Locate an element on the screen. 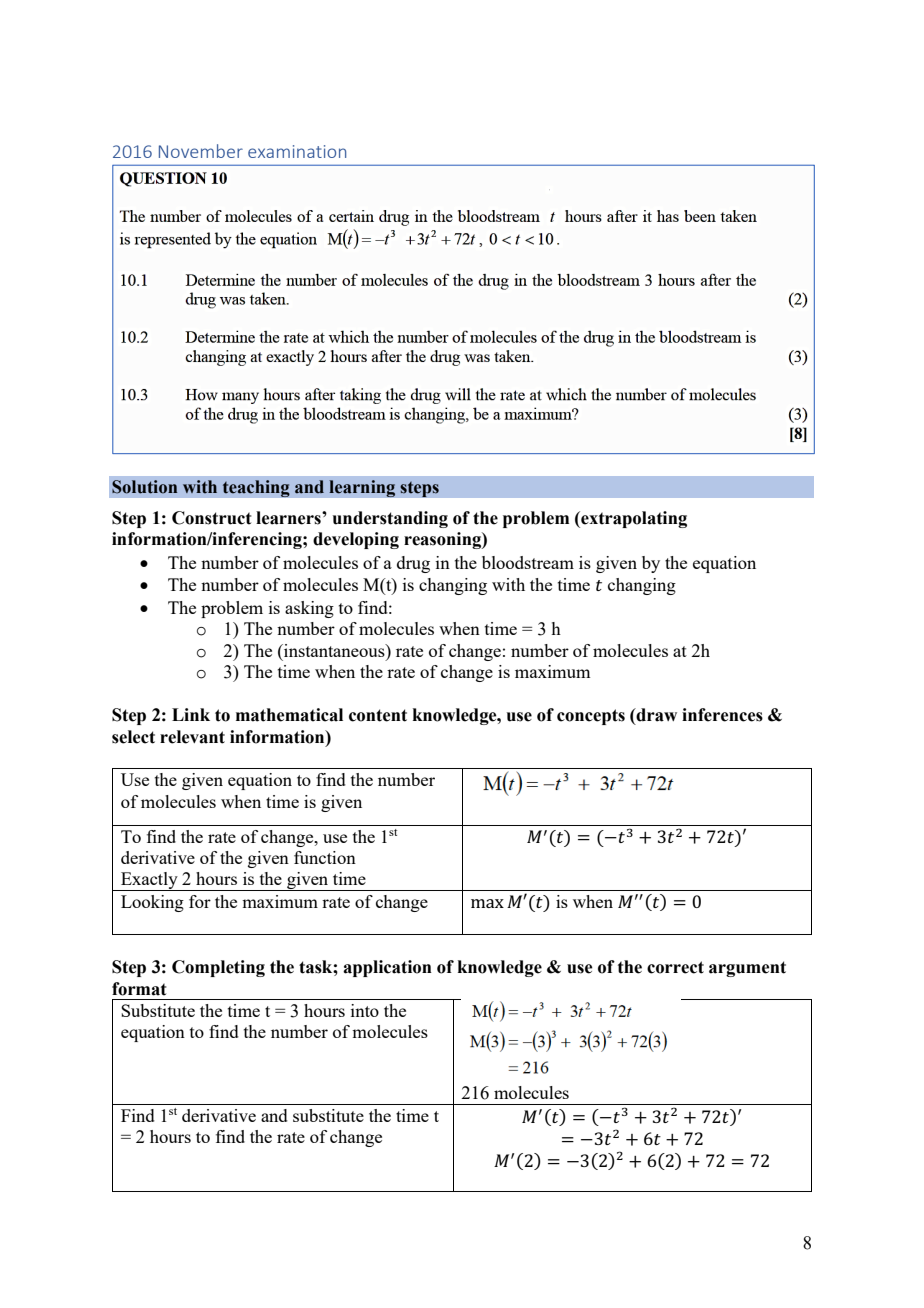 This screenshot has height=1308, width=924. examination is located at coordinates (297, 151).
